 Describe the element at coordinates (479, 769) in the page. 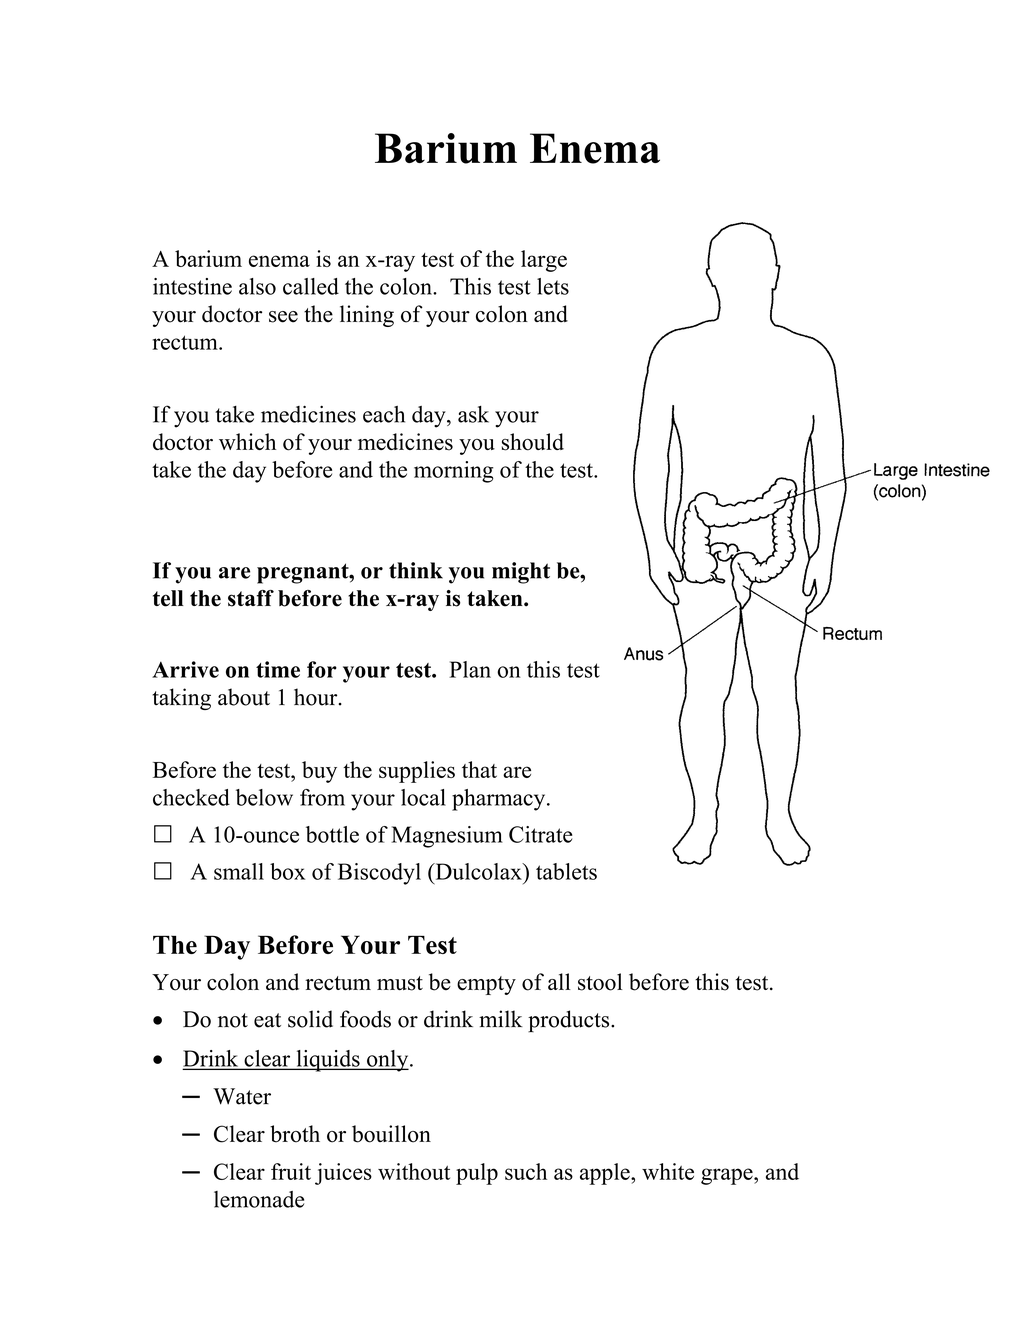

I see `that` at that location.
